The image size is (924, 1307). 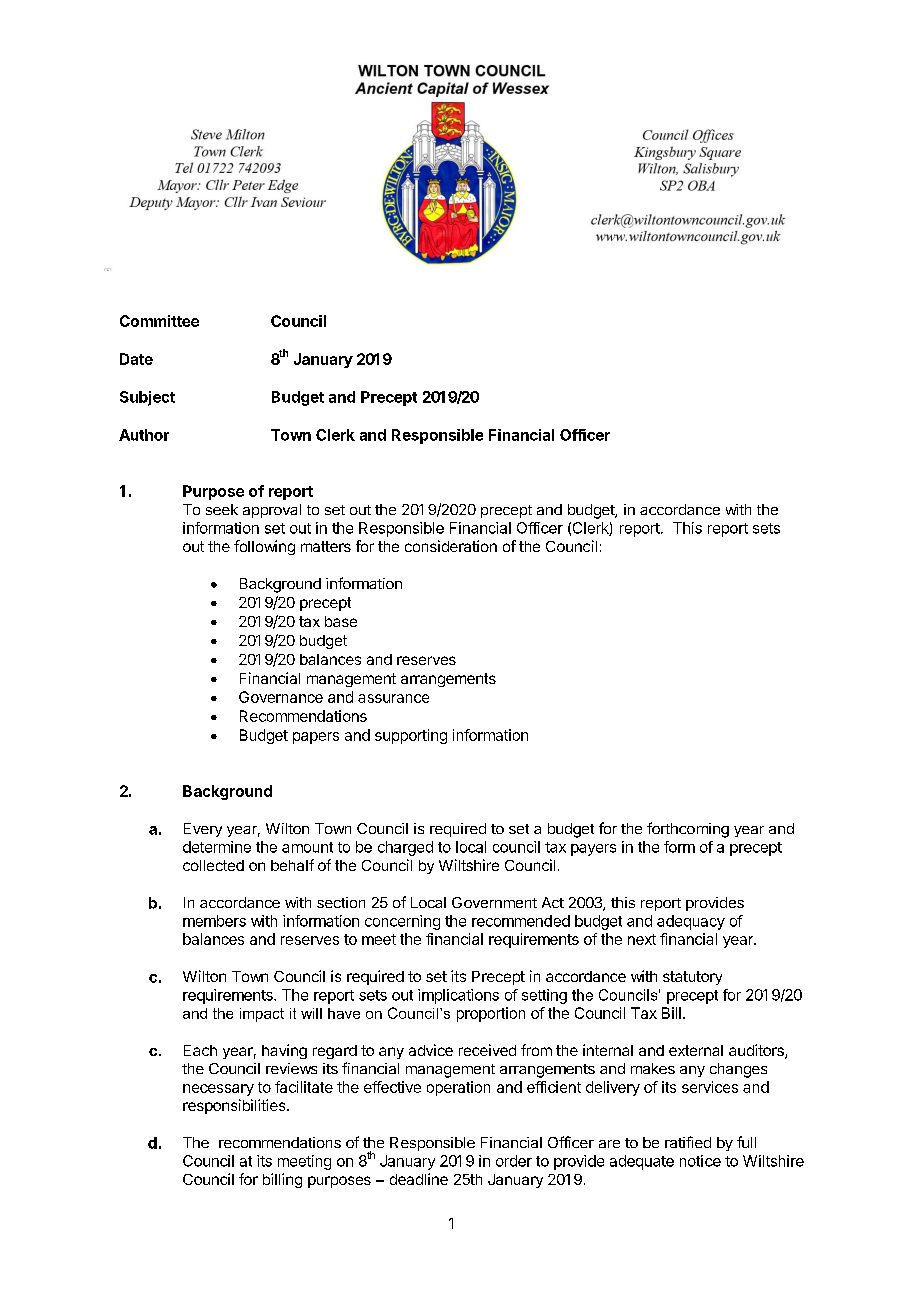 I want to click on concerning, so click(x=402, y=922).
